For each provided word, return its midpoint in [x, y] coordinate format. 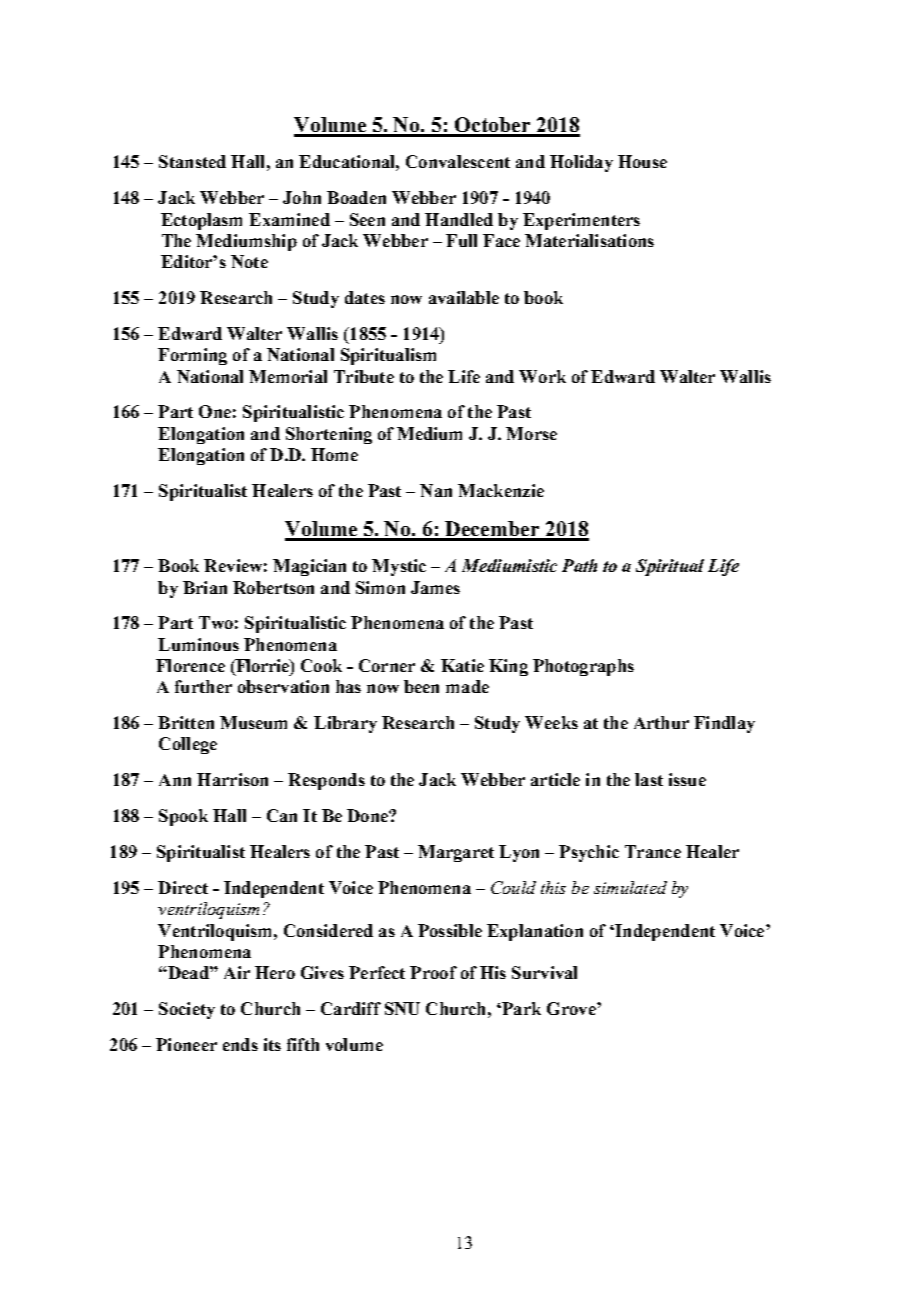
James [435, 587]
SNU [402, 1008]
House [642, 161]
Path [579, 565]
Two [216, 622]
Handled [459, 219]
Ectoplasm [201, 221]
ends [240, 1044]
